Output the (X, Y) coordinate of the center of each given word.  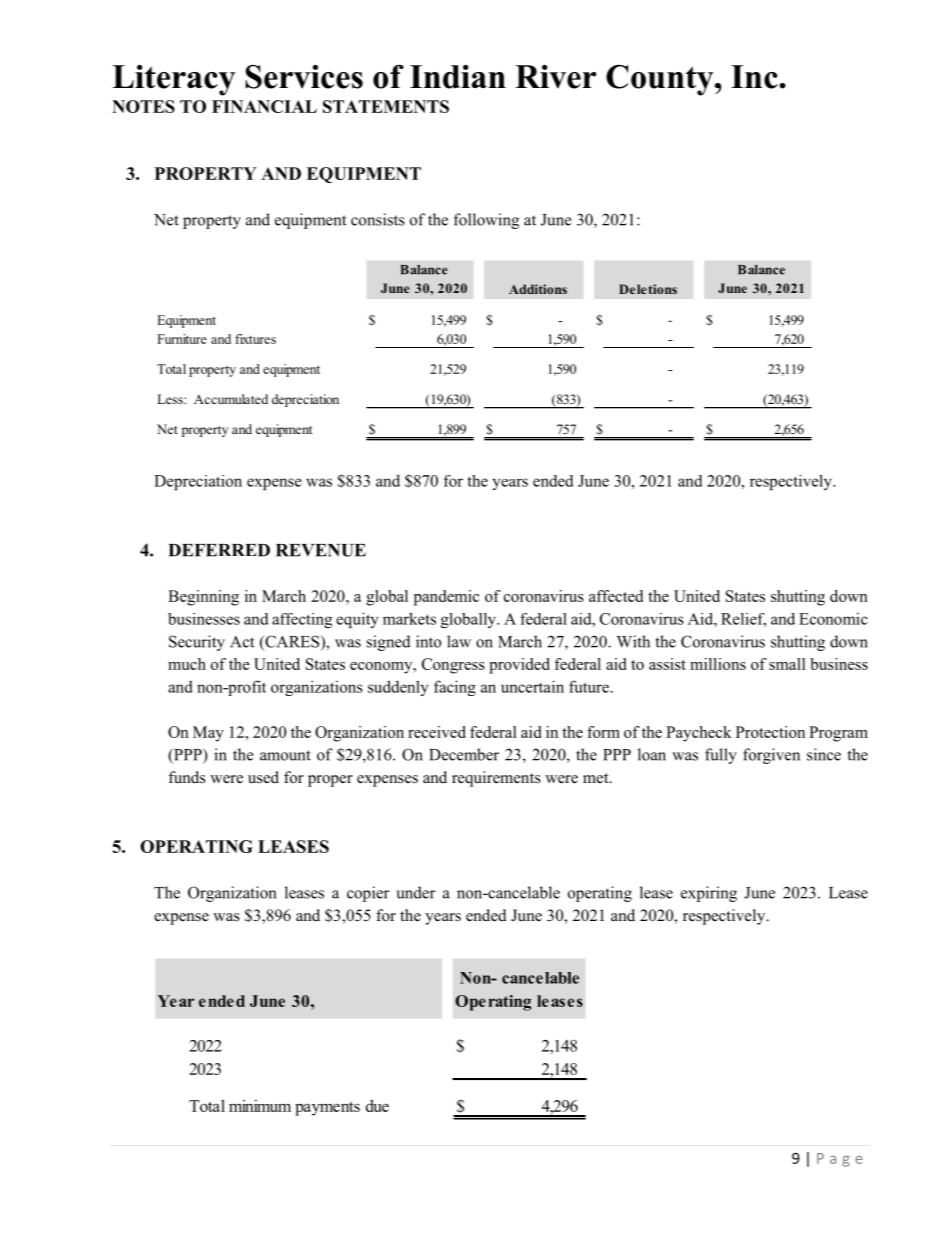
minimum (260, 1106)
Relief (743, 620)
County (661, 80)
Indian (458, 77)
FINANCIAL (264, 106)
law (459, 641)
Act (242, 642)
